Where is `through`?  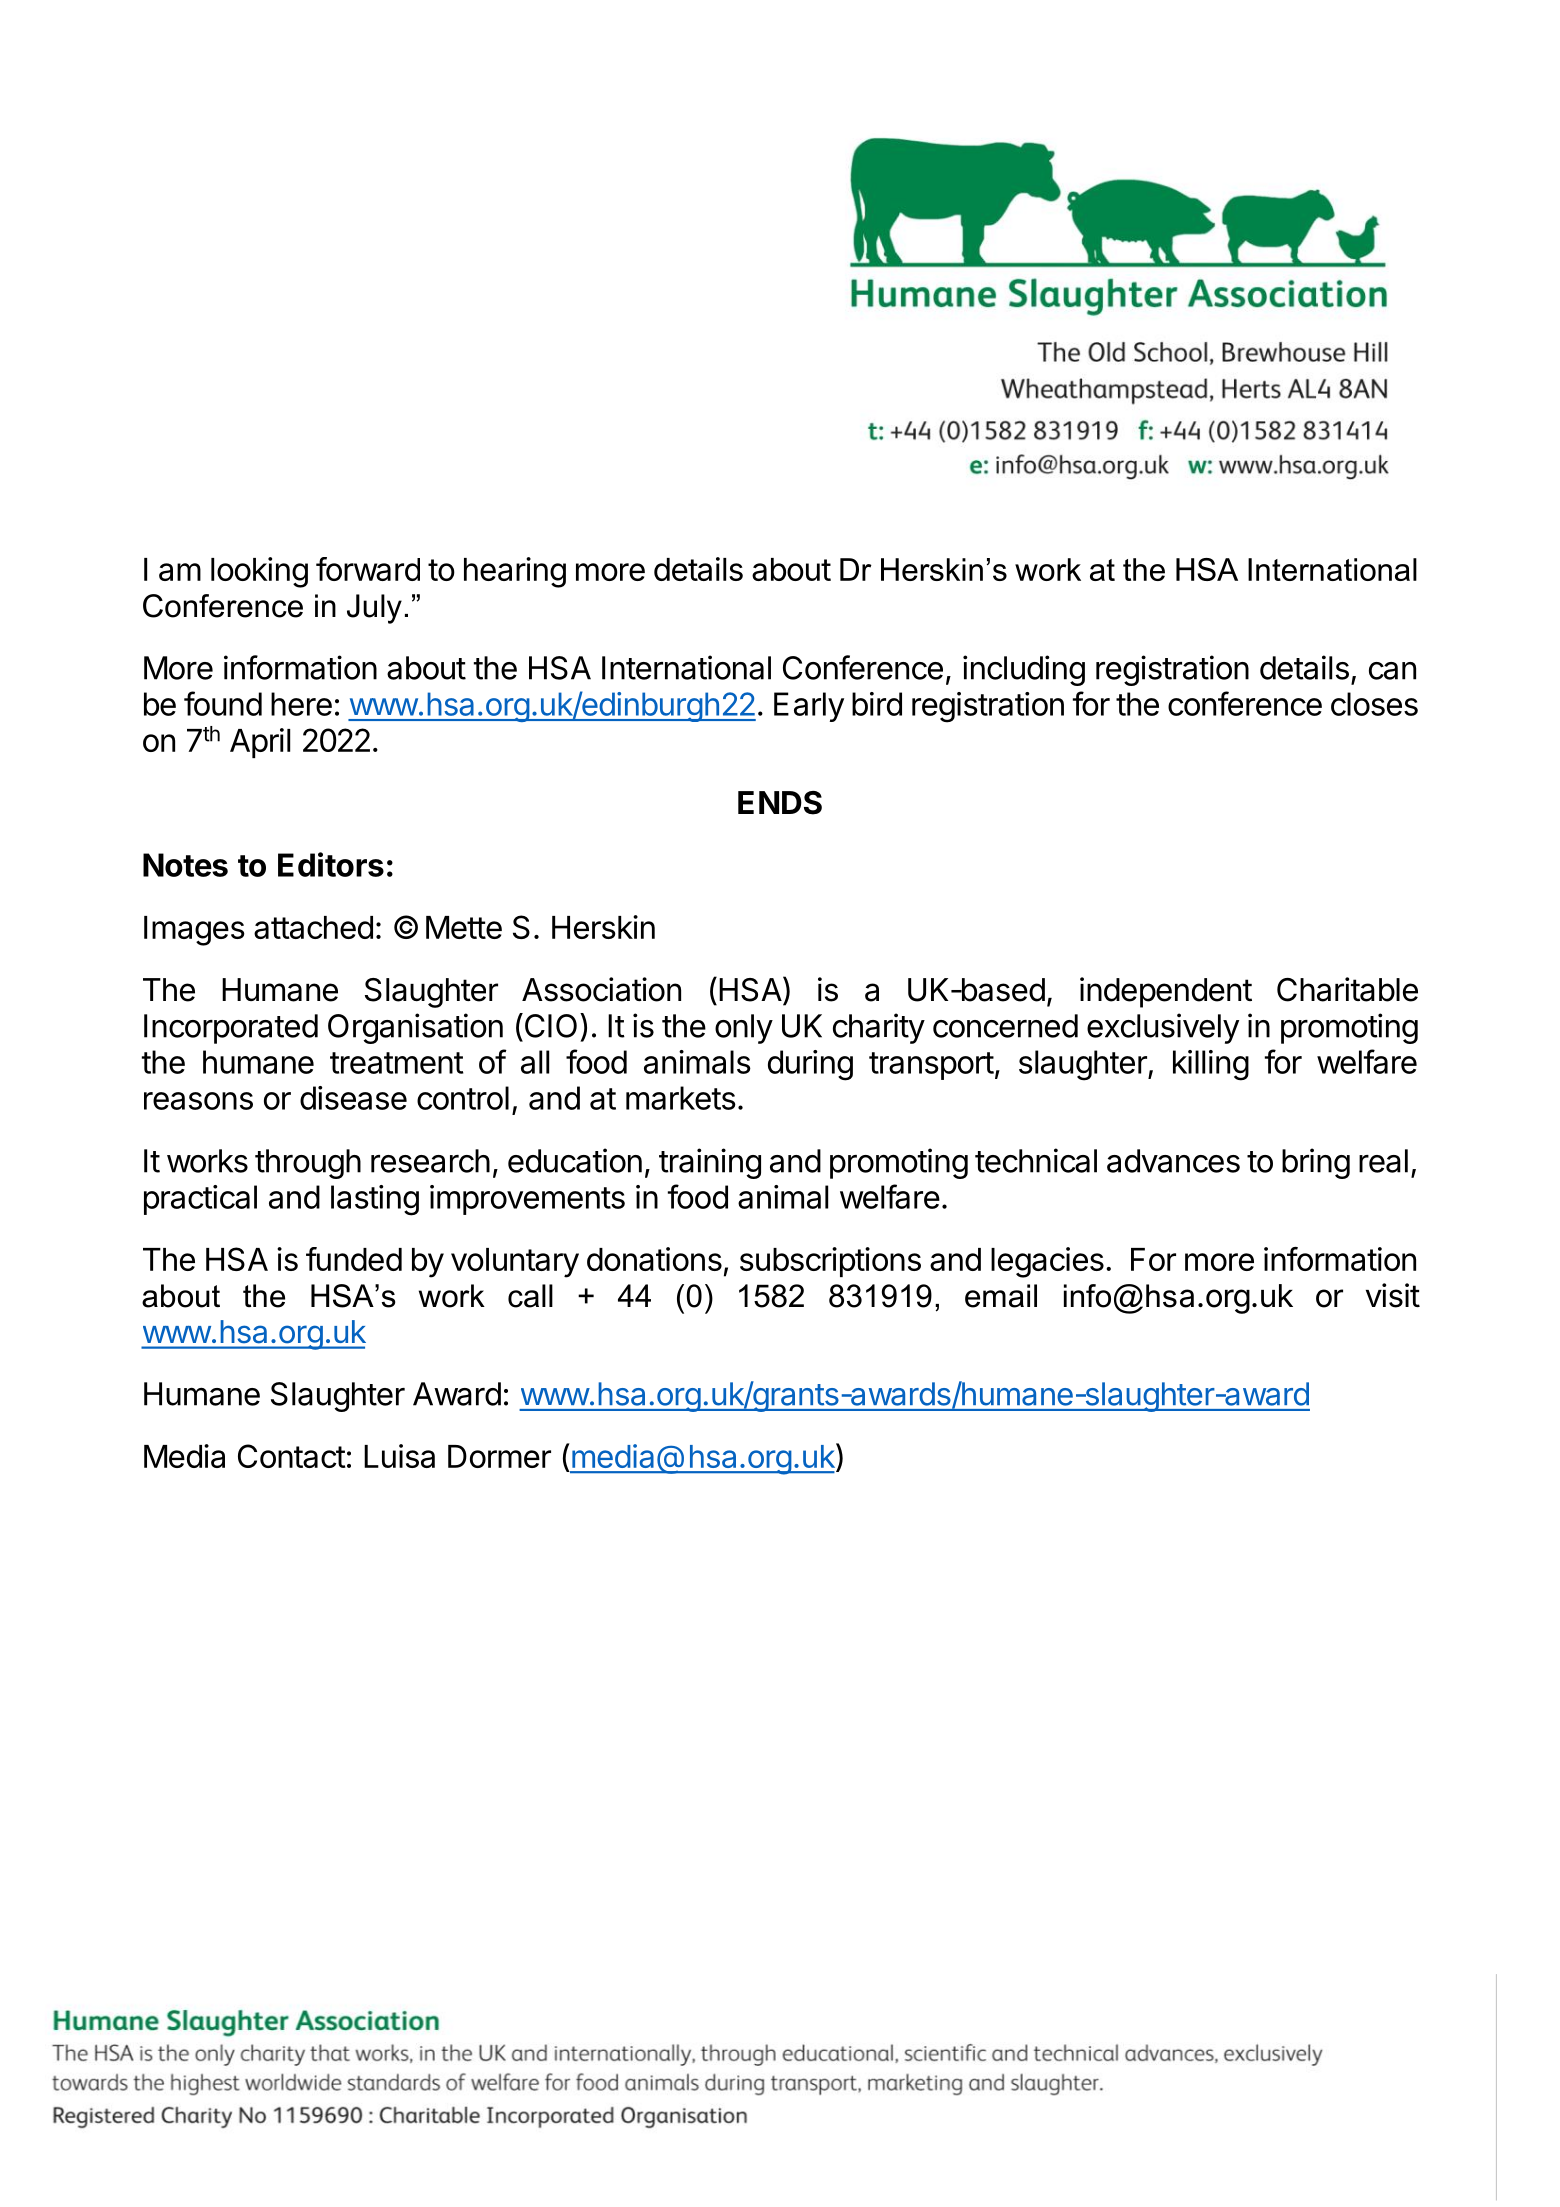 through is located at coordinates (308, 1164).
